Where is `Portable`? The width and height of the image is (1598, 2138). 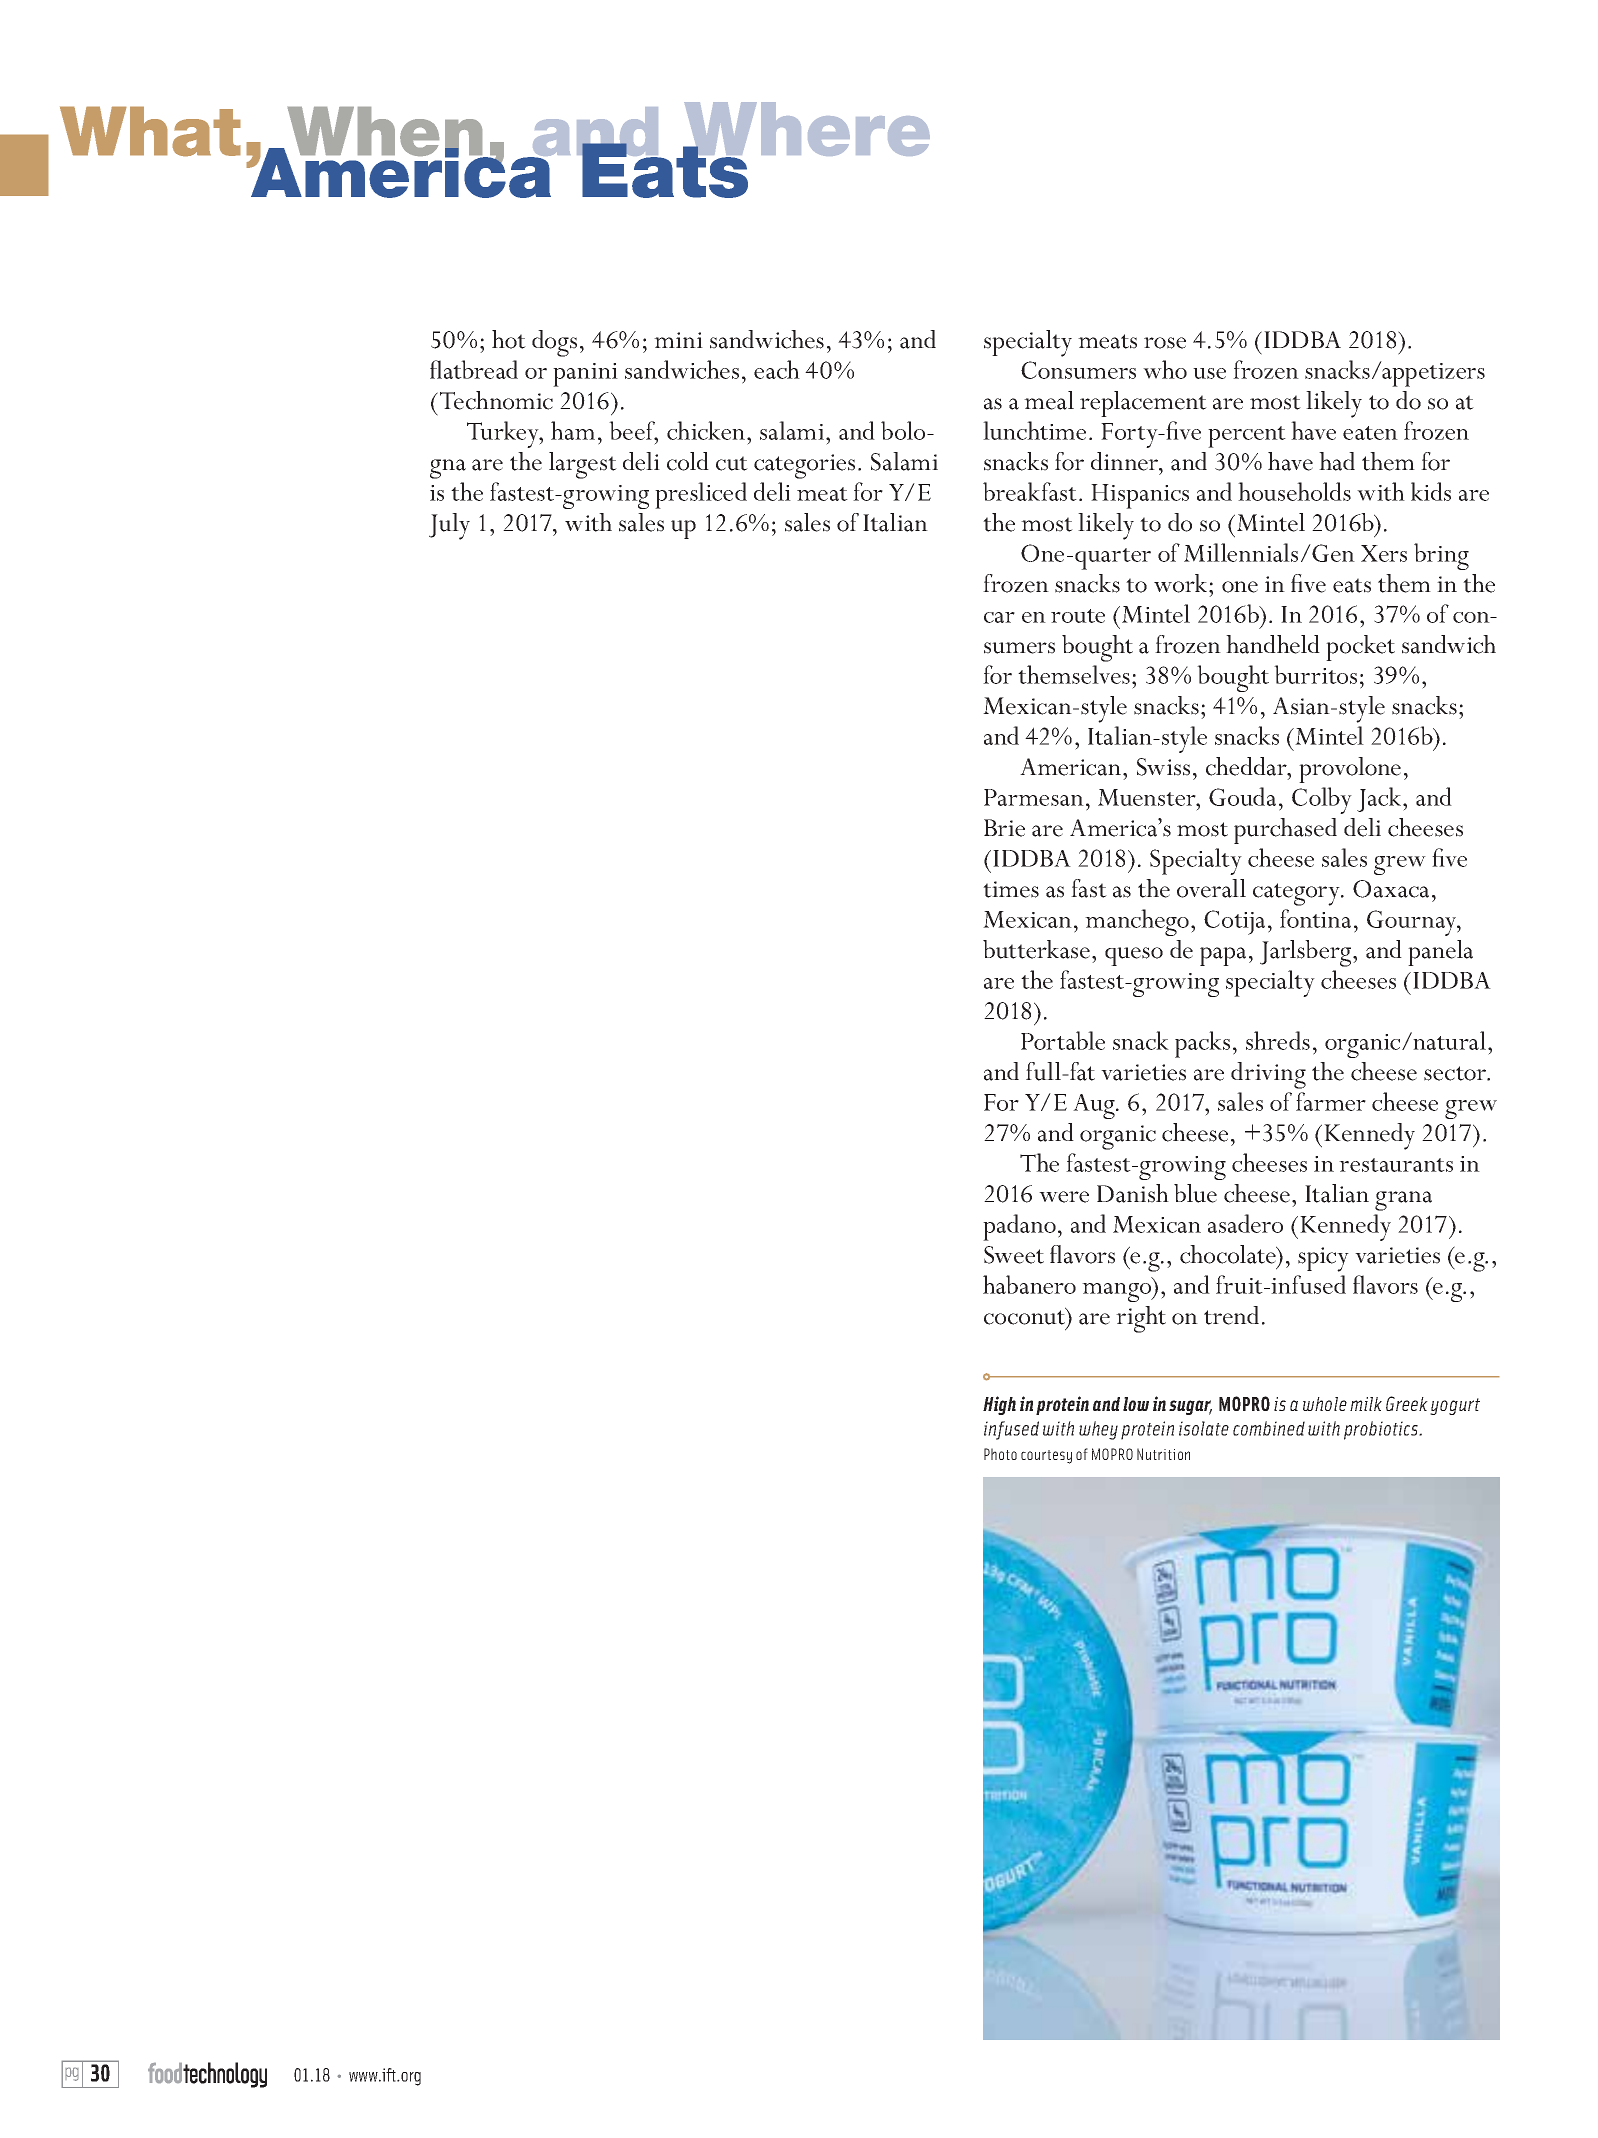 Portable is located at coordinates (1063, 1040).
